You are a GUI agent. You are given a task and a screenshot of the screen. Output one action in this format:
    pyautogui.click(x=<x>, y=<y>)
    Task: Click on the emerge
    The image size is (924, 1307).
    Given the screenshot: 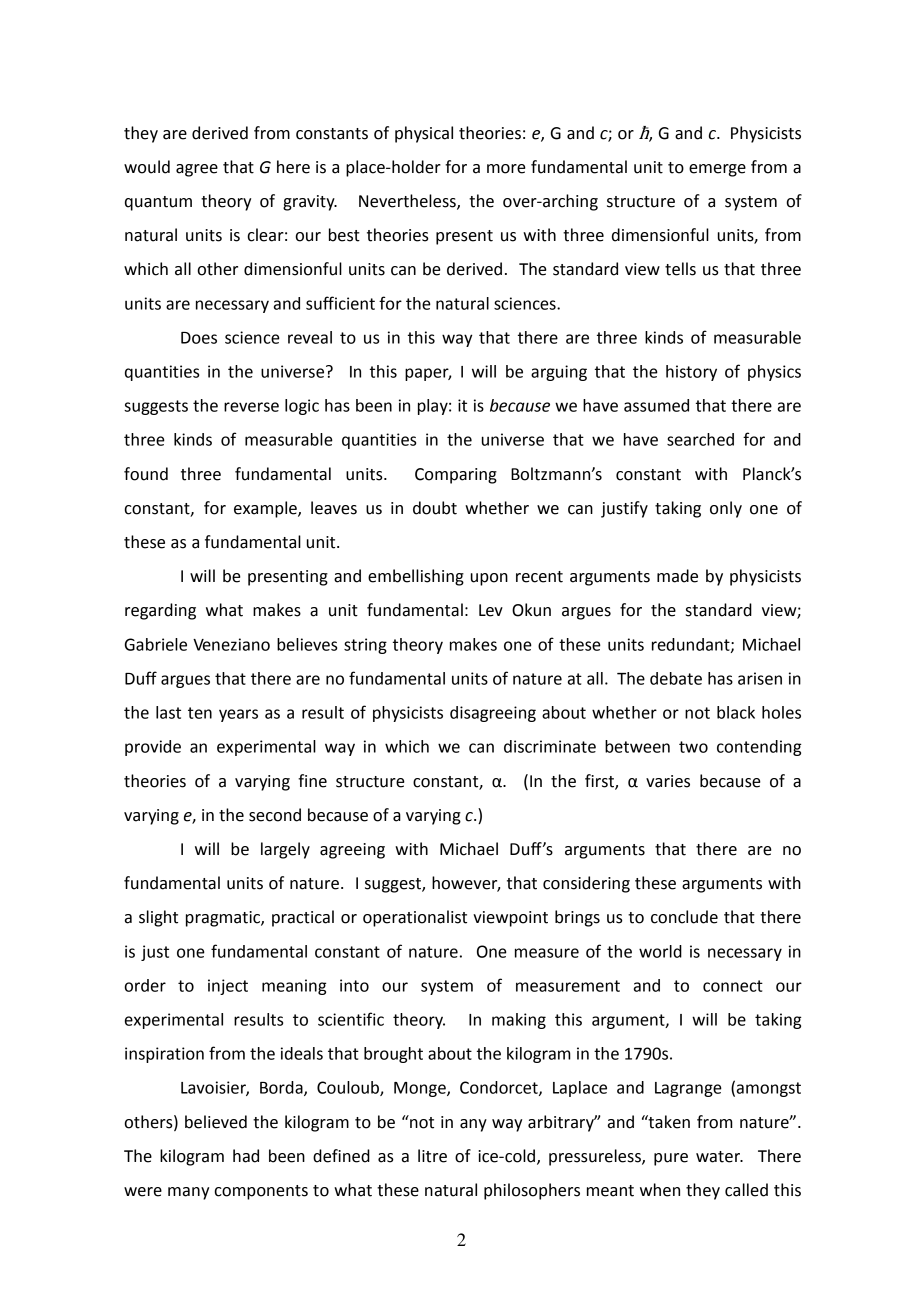 What is the action you would take?
    pyautogui.click(x=717, y=170)
